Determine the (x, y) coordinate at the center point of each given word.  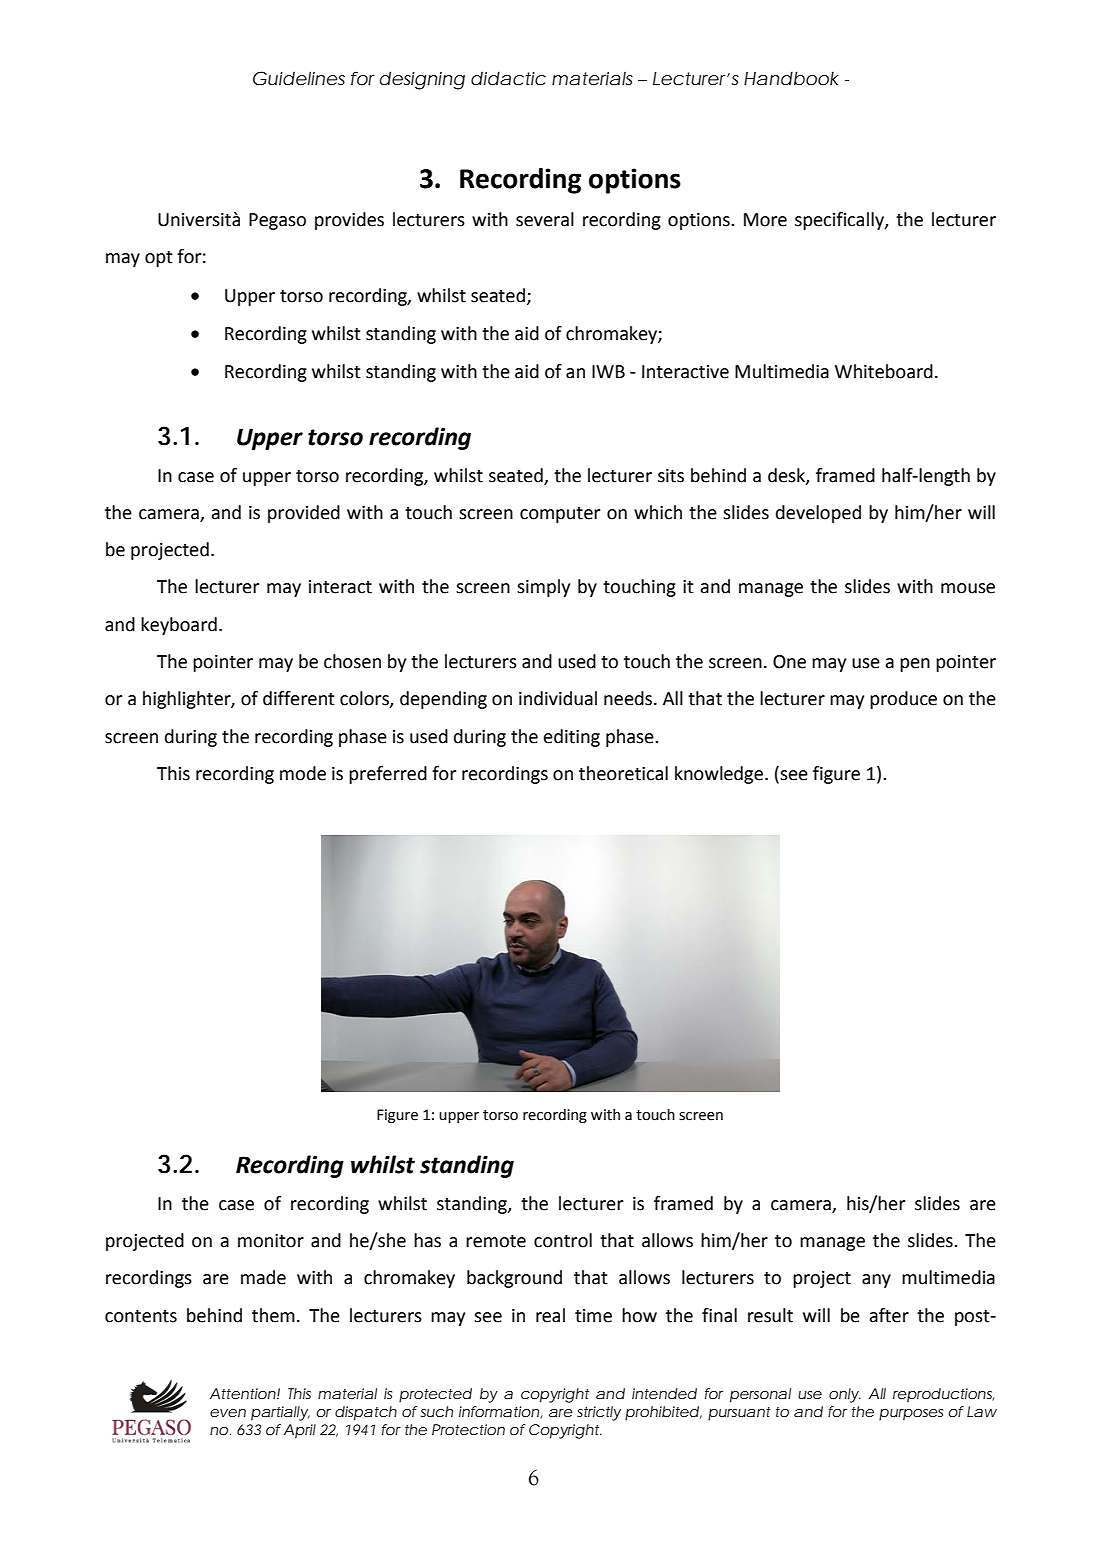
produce (903, 700)
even (228, 1413)
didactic (508, 78)
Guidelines (299, 78)
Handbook (791, 78)
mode (303, 773)
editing (572, 738)
